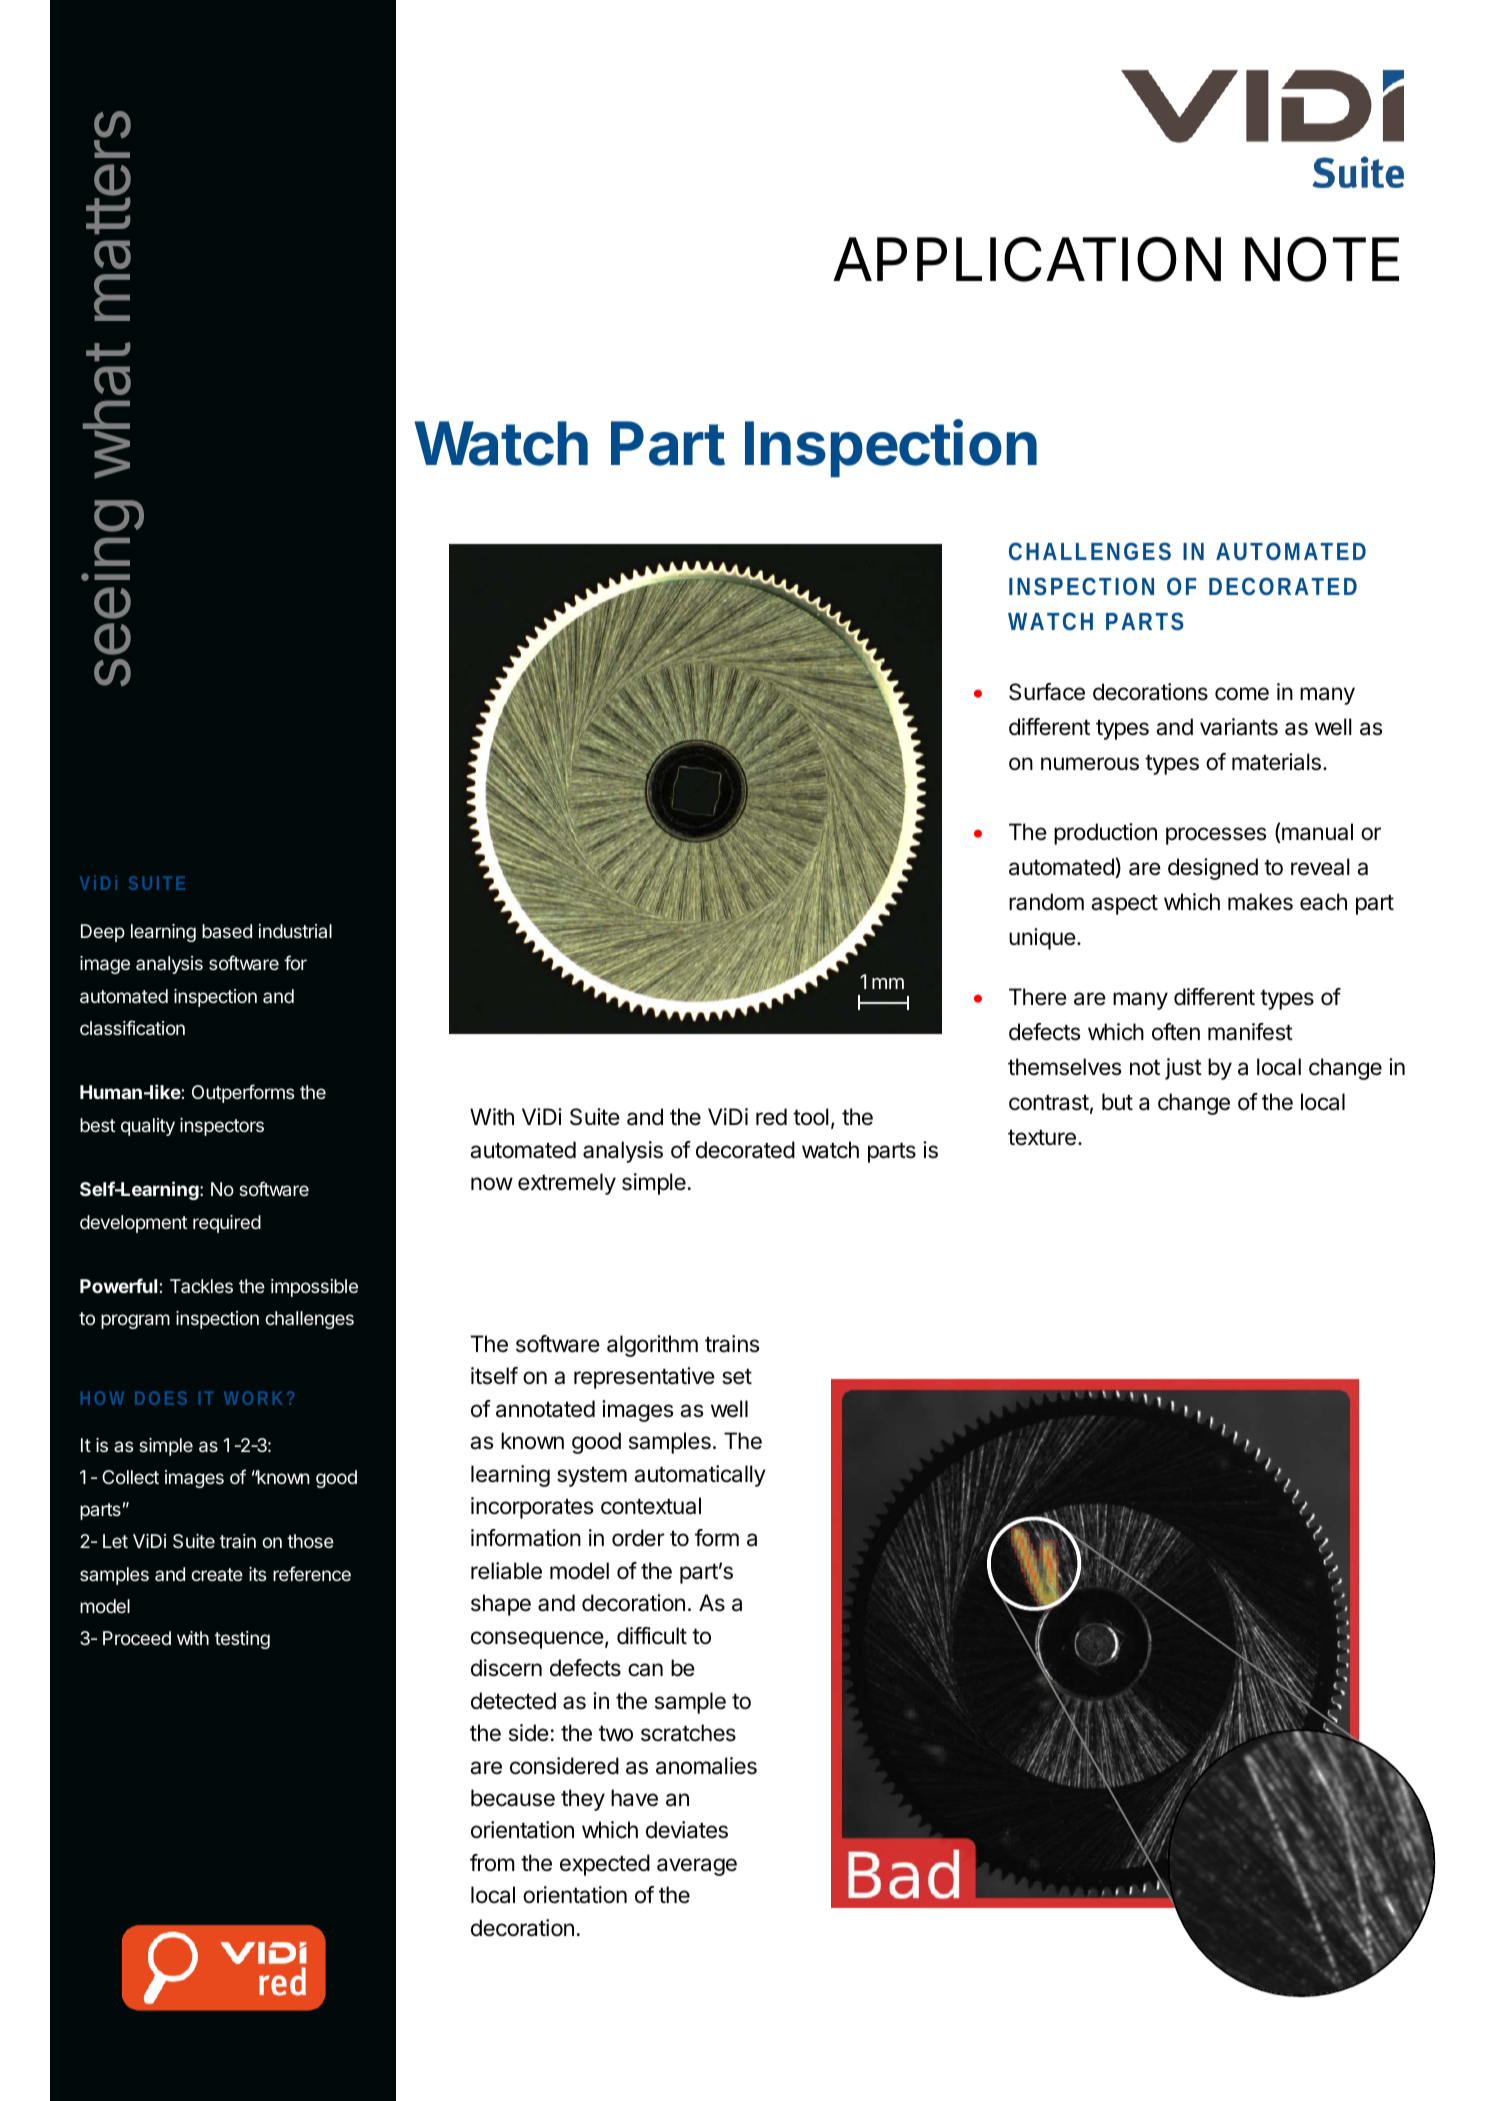 Image resolution: width=1486 pixels, height=2101 pixels. What do you see at coordinates (1322, 259) in the screenshot?
I see `NOTE` at bounding box center [1322, 259].
